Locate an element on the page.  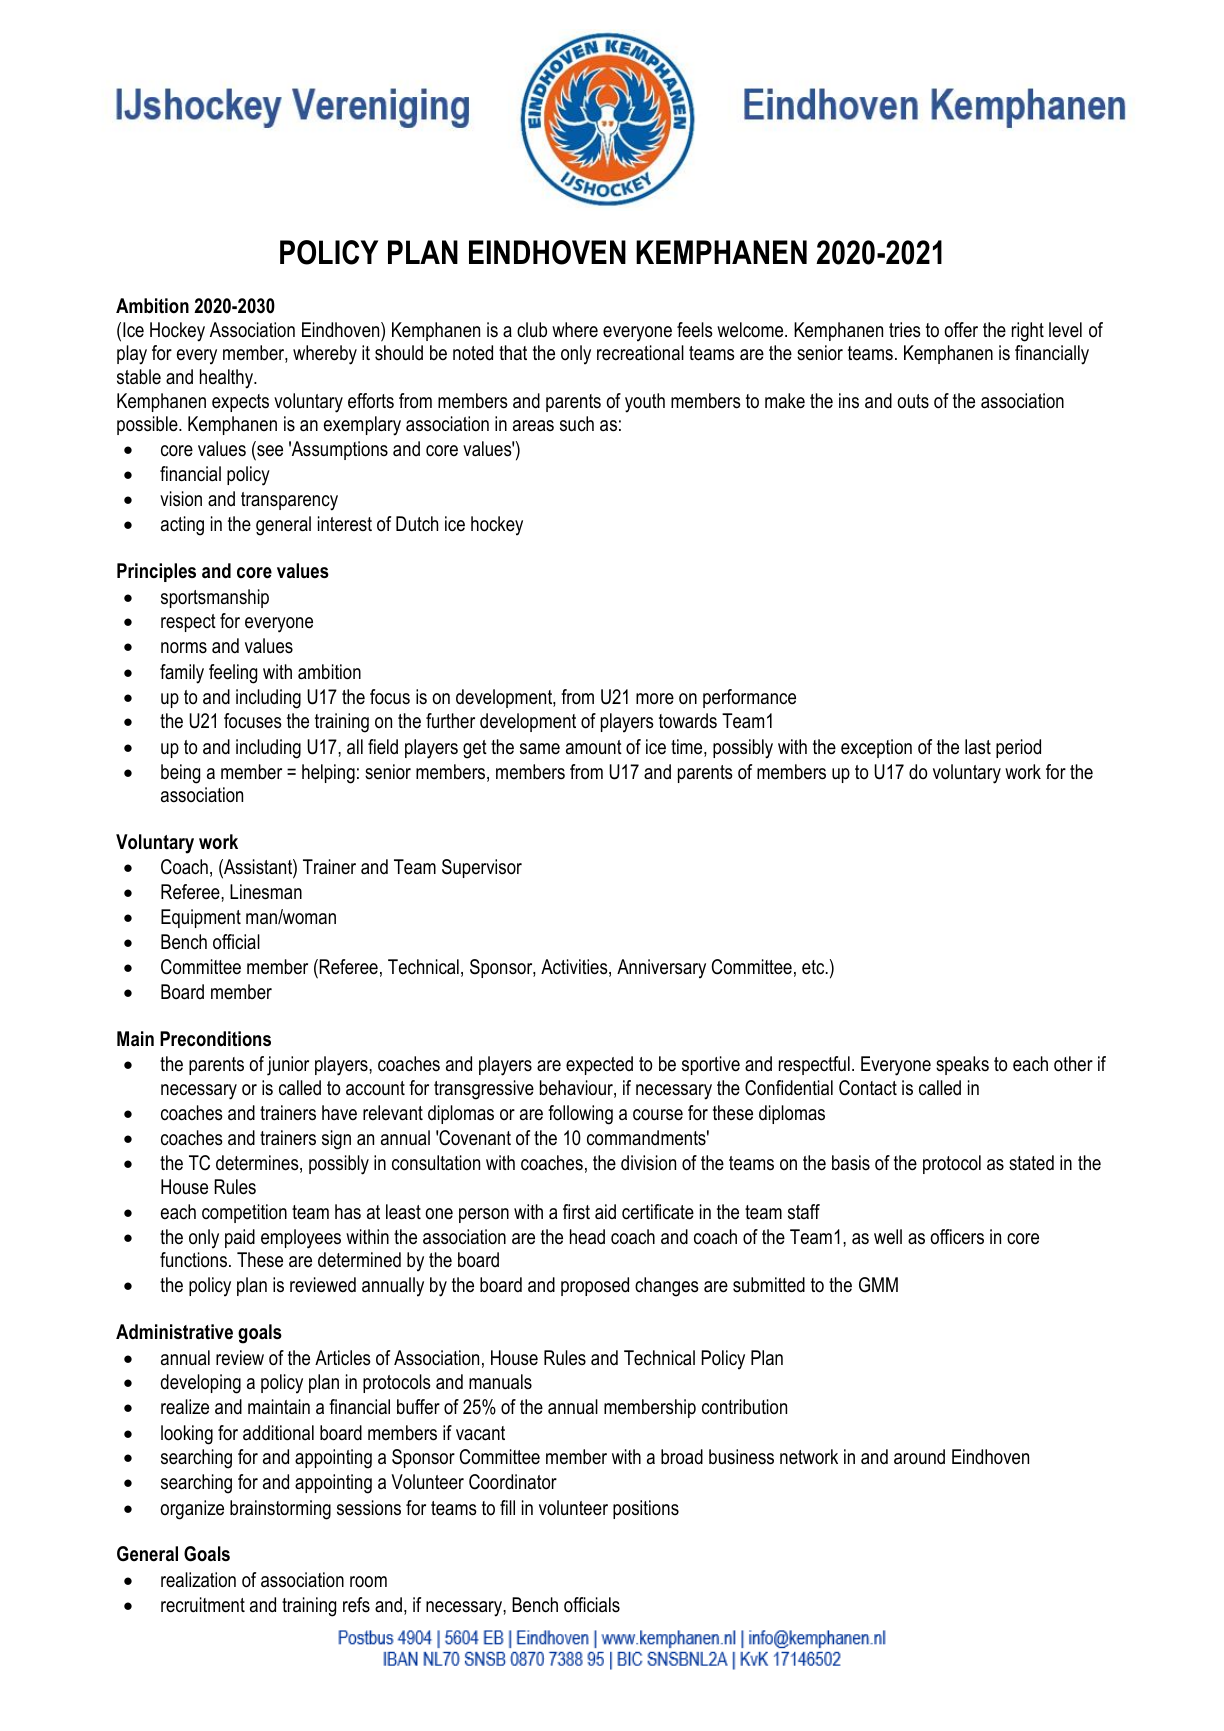
realization is located at coordinates (198, 1580).
